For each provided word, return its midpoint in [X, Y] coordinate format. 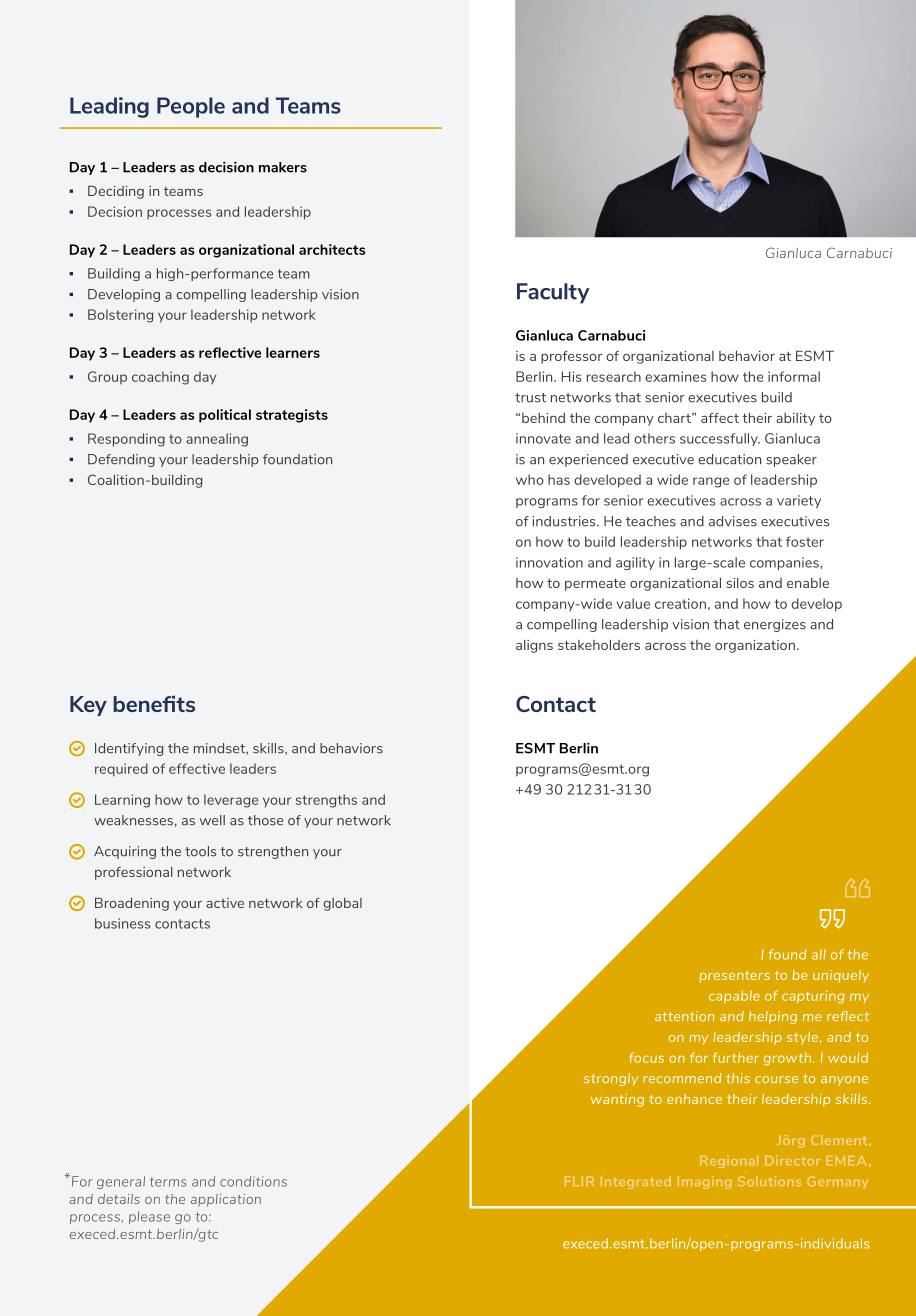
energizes [775, 625]
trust [530, 398]
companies [785, 563]
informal [794, 376]
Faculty [553, 293]
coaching [160, 378]
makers [283, 167]
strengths [326, 801]
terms [168, 1182]
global [342, 904]
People [191, 107]
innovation [549, 562]
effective [197, 768]
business [122, 923]
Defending [121, 460]
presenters [734, 976]
